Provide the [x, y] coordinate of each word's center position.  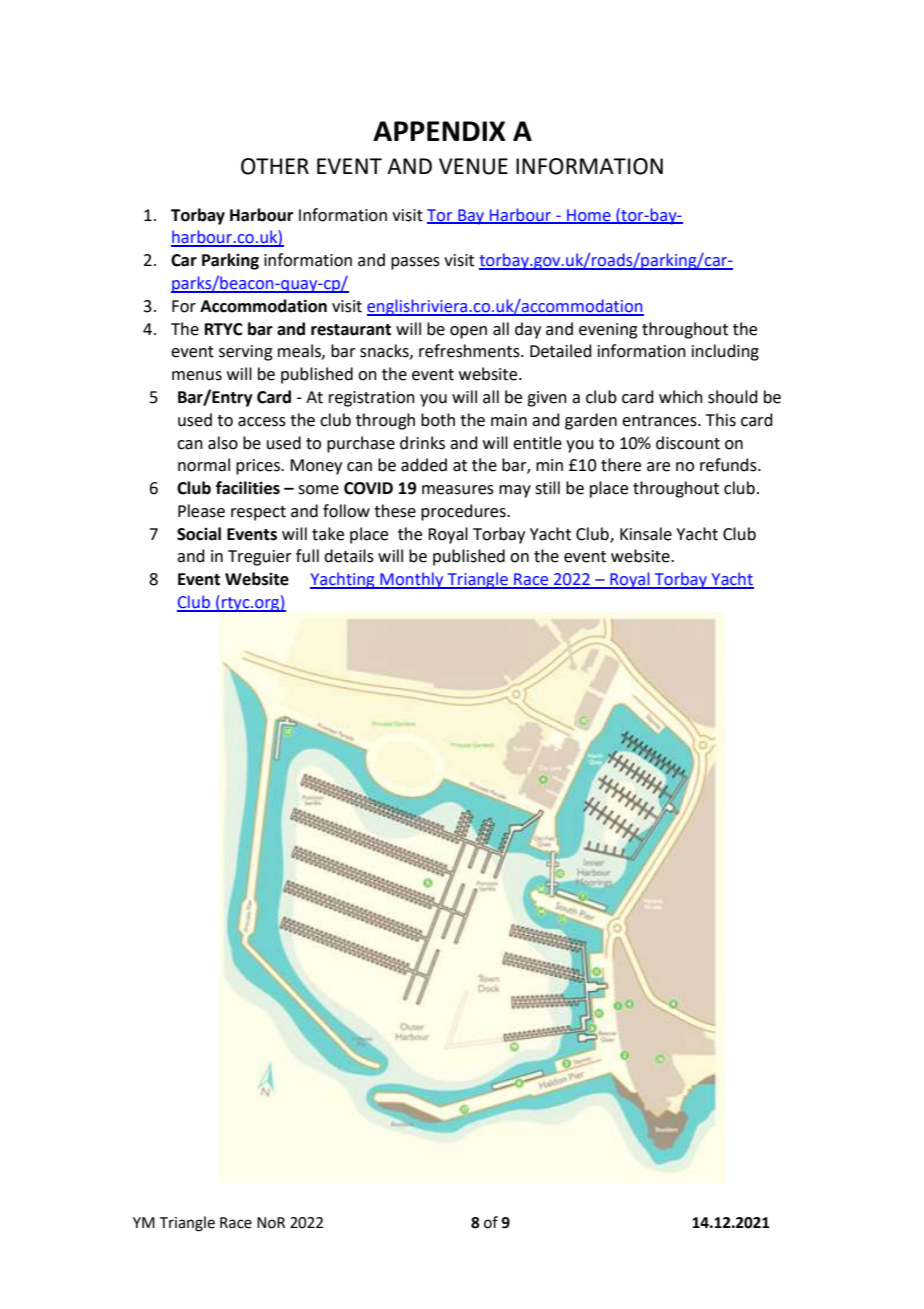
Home [589, 216]
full [307, 556]
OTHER [275, 166]
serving [246, 353]
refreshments [470, 351]
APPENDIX [439, 131]
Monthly [412, 580]
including [725, 352]
